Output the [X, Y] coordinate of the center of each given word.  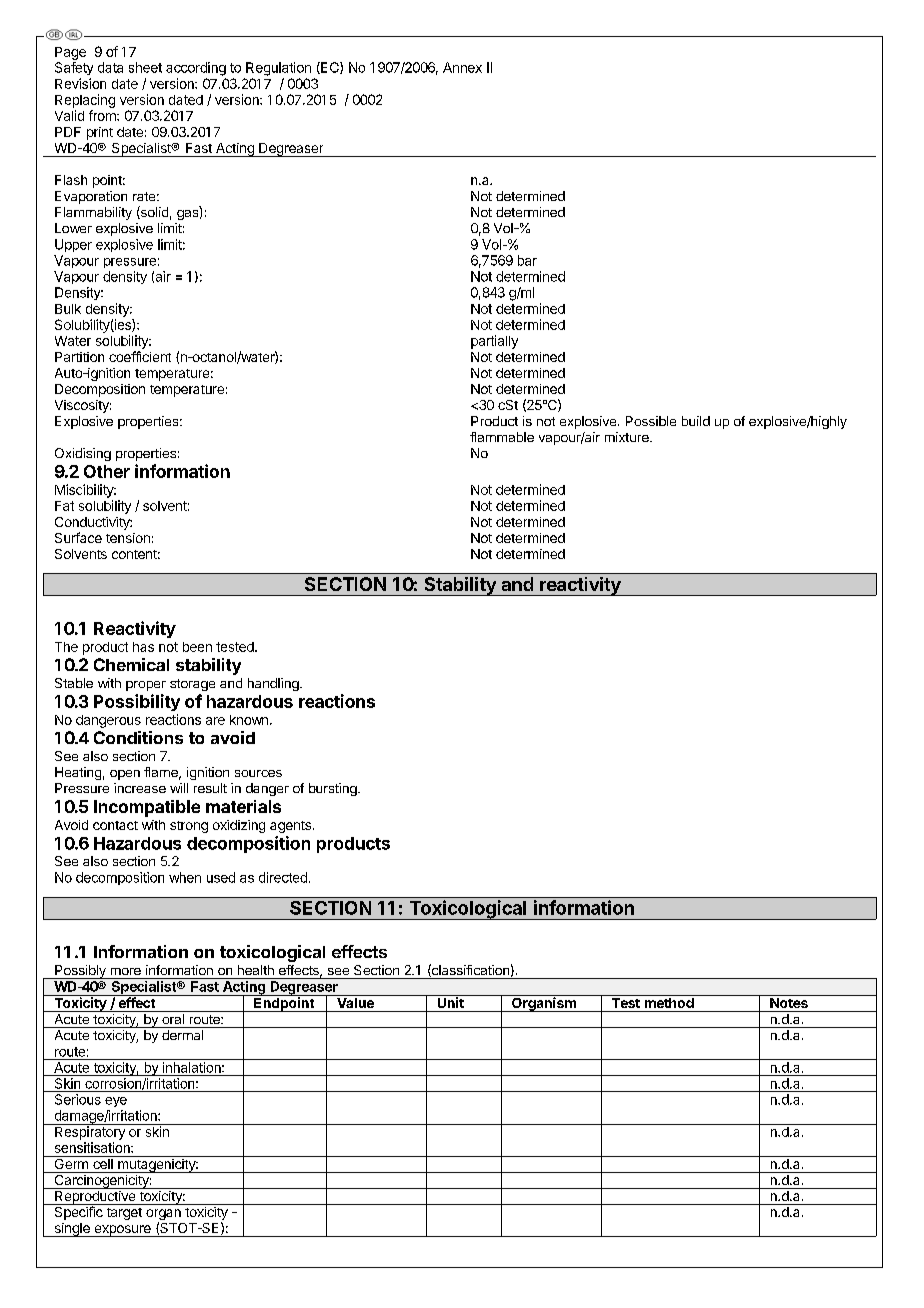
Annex [462, 67]
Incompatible [147, 808]
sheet [145, 67]
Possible [651, 421]
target [124, 1214]
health [256, 970]
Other [107, 471]
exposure [122, 1231]
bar [527, 260]
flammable [502, 437]
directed [283, 877]
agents [290, 827]
